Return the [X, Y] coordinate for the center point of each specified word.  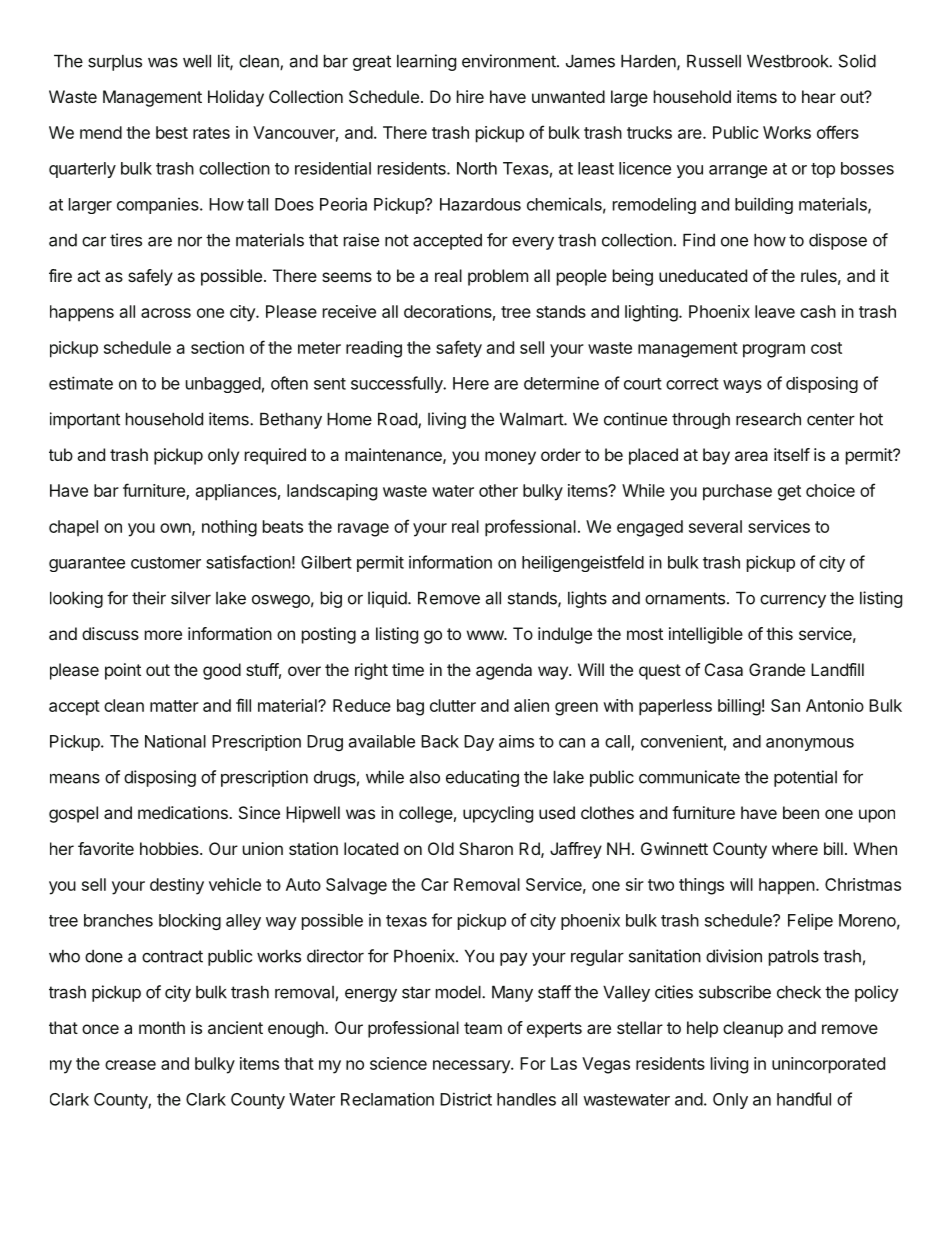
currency [793, 601]
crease [130, 1065]
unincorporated [828, 1065]
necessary [472, 1067]
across [166, 313]
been [801, 812]
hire [470, 96]
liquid [388, 599]
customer [166, 563]
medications [184, 812]
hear [819, 96]
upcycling [498, 814]
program [774, 351]
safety [459, 349]
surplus [115, 63]
